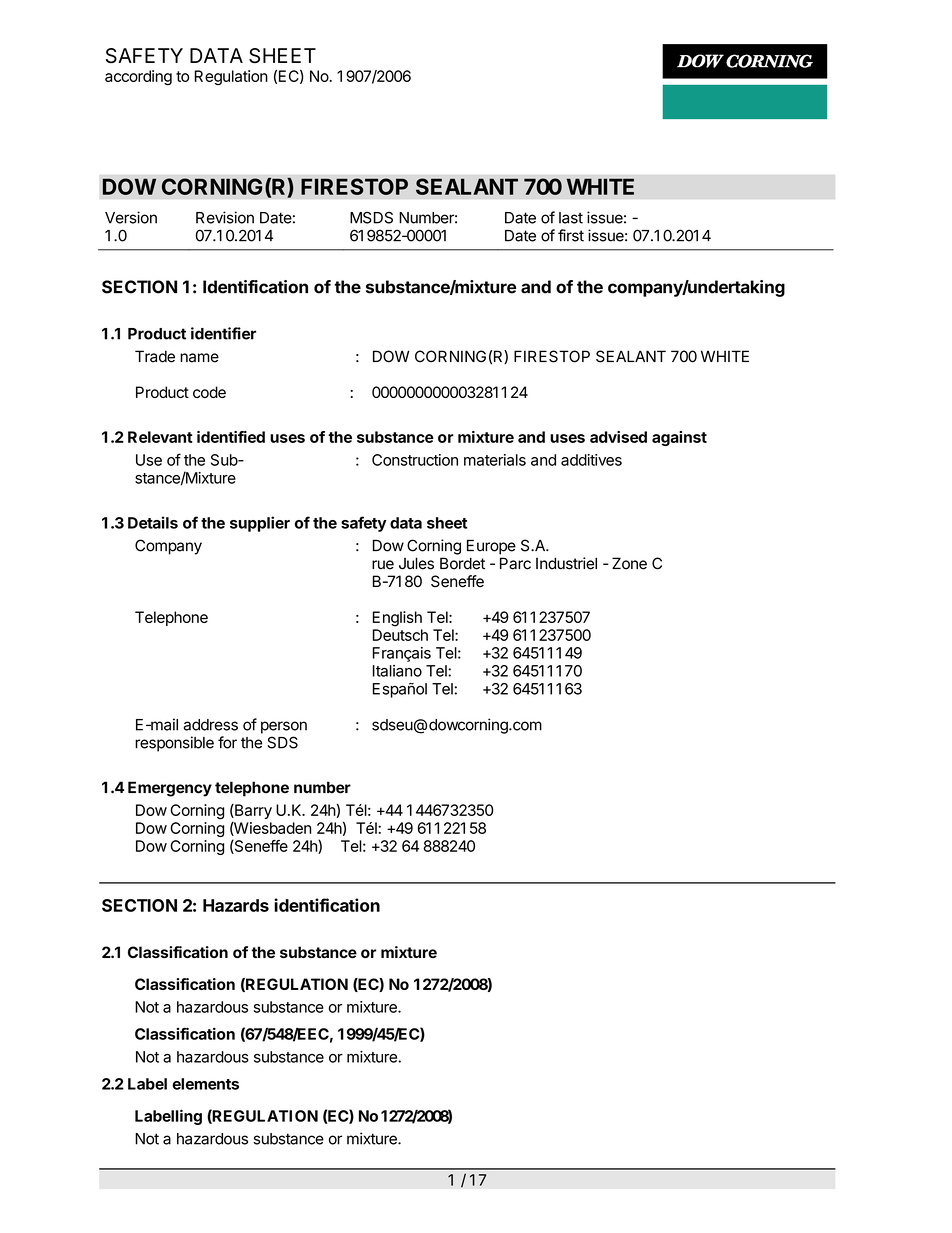  Describe the element at coordinates (371, 217) in the image. I see `MSDS` at that location.
